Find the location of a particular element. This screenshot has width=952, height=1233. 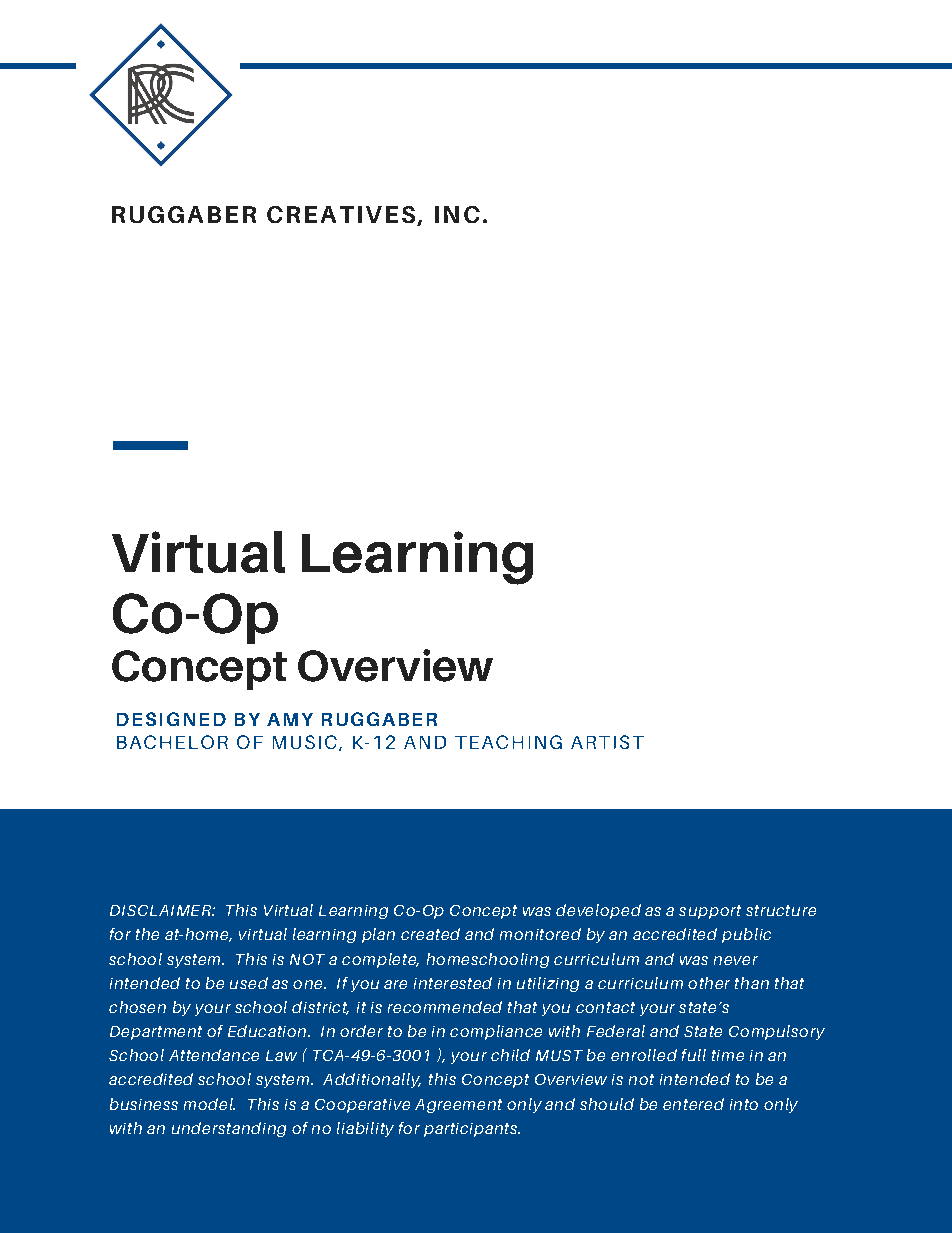

support is located at coordinates (710, 912).
